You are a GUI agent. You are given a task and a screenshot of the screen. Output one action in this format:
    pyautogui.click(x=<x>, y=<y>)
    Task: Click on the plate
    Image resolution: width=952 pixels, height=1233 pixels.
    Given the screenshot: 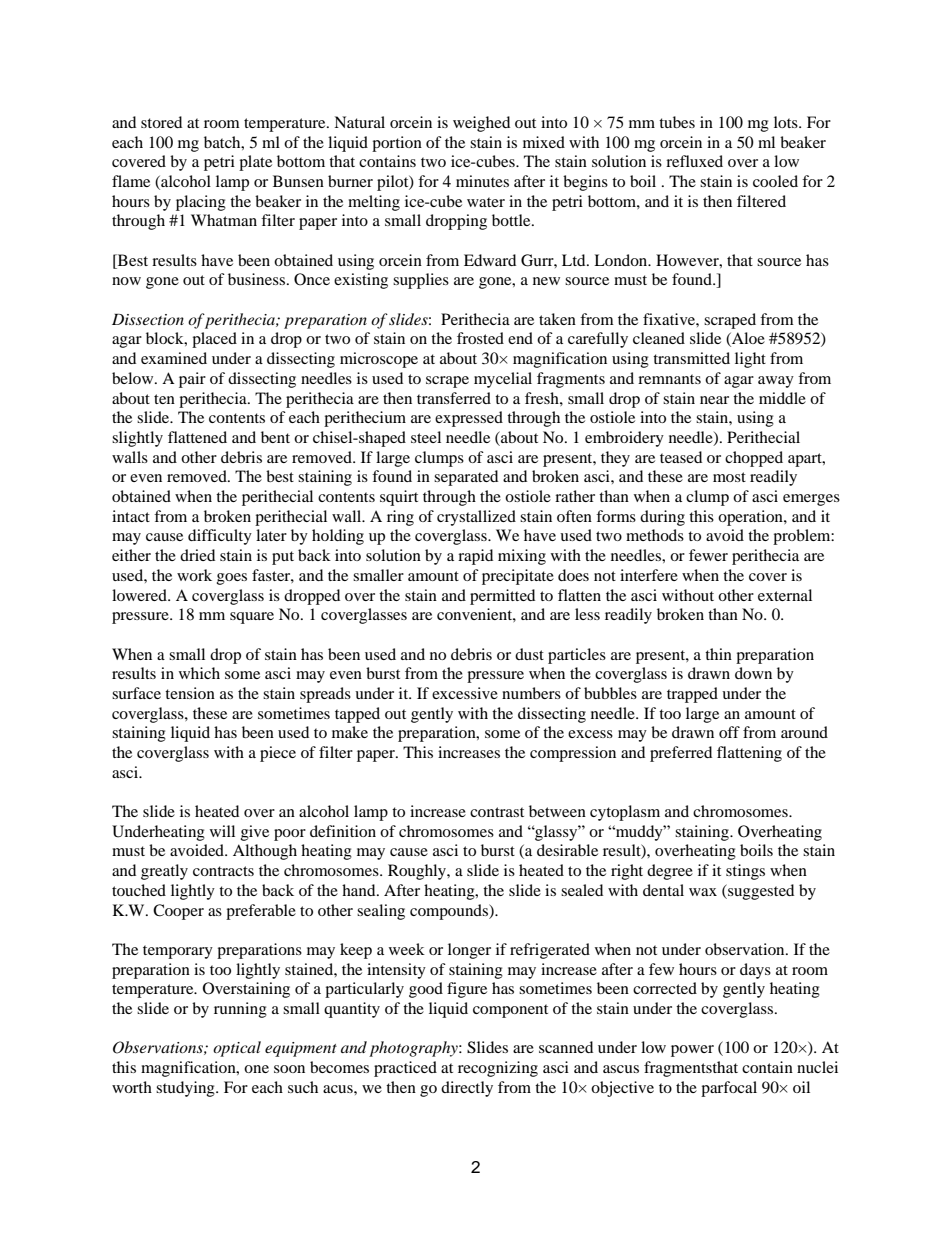 What is the action you would take?
    pyautogui.click(x=255, y=163)
